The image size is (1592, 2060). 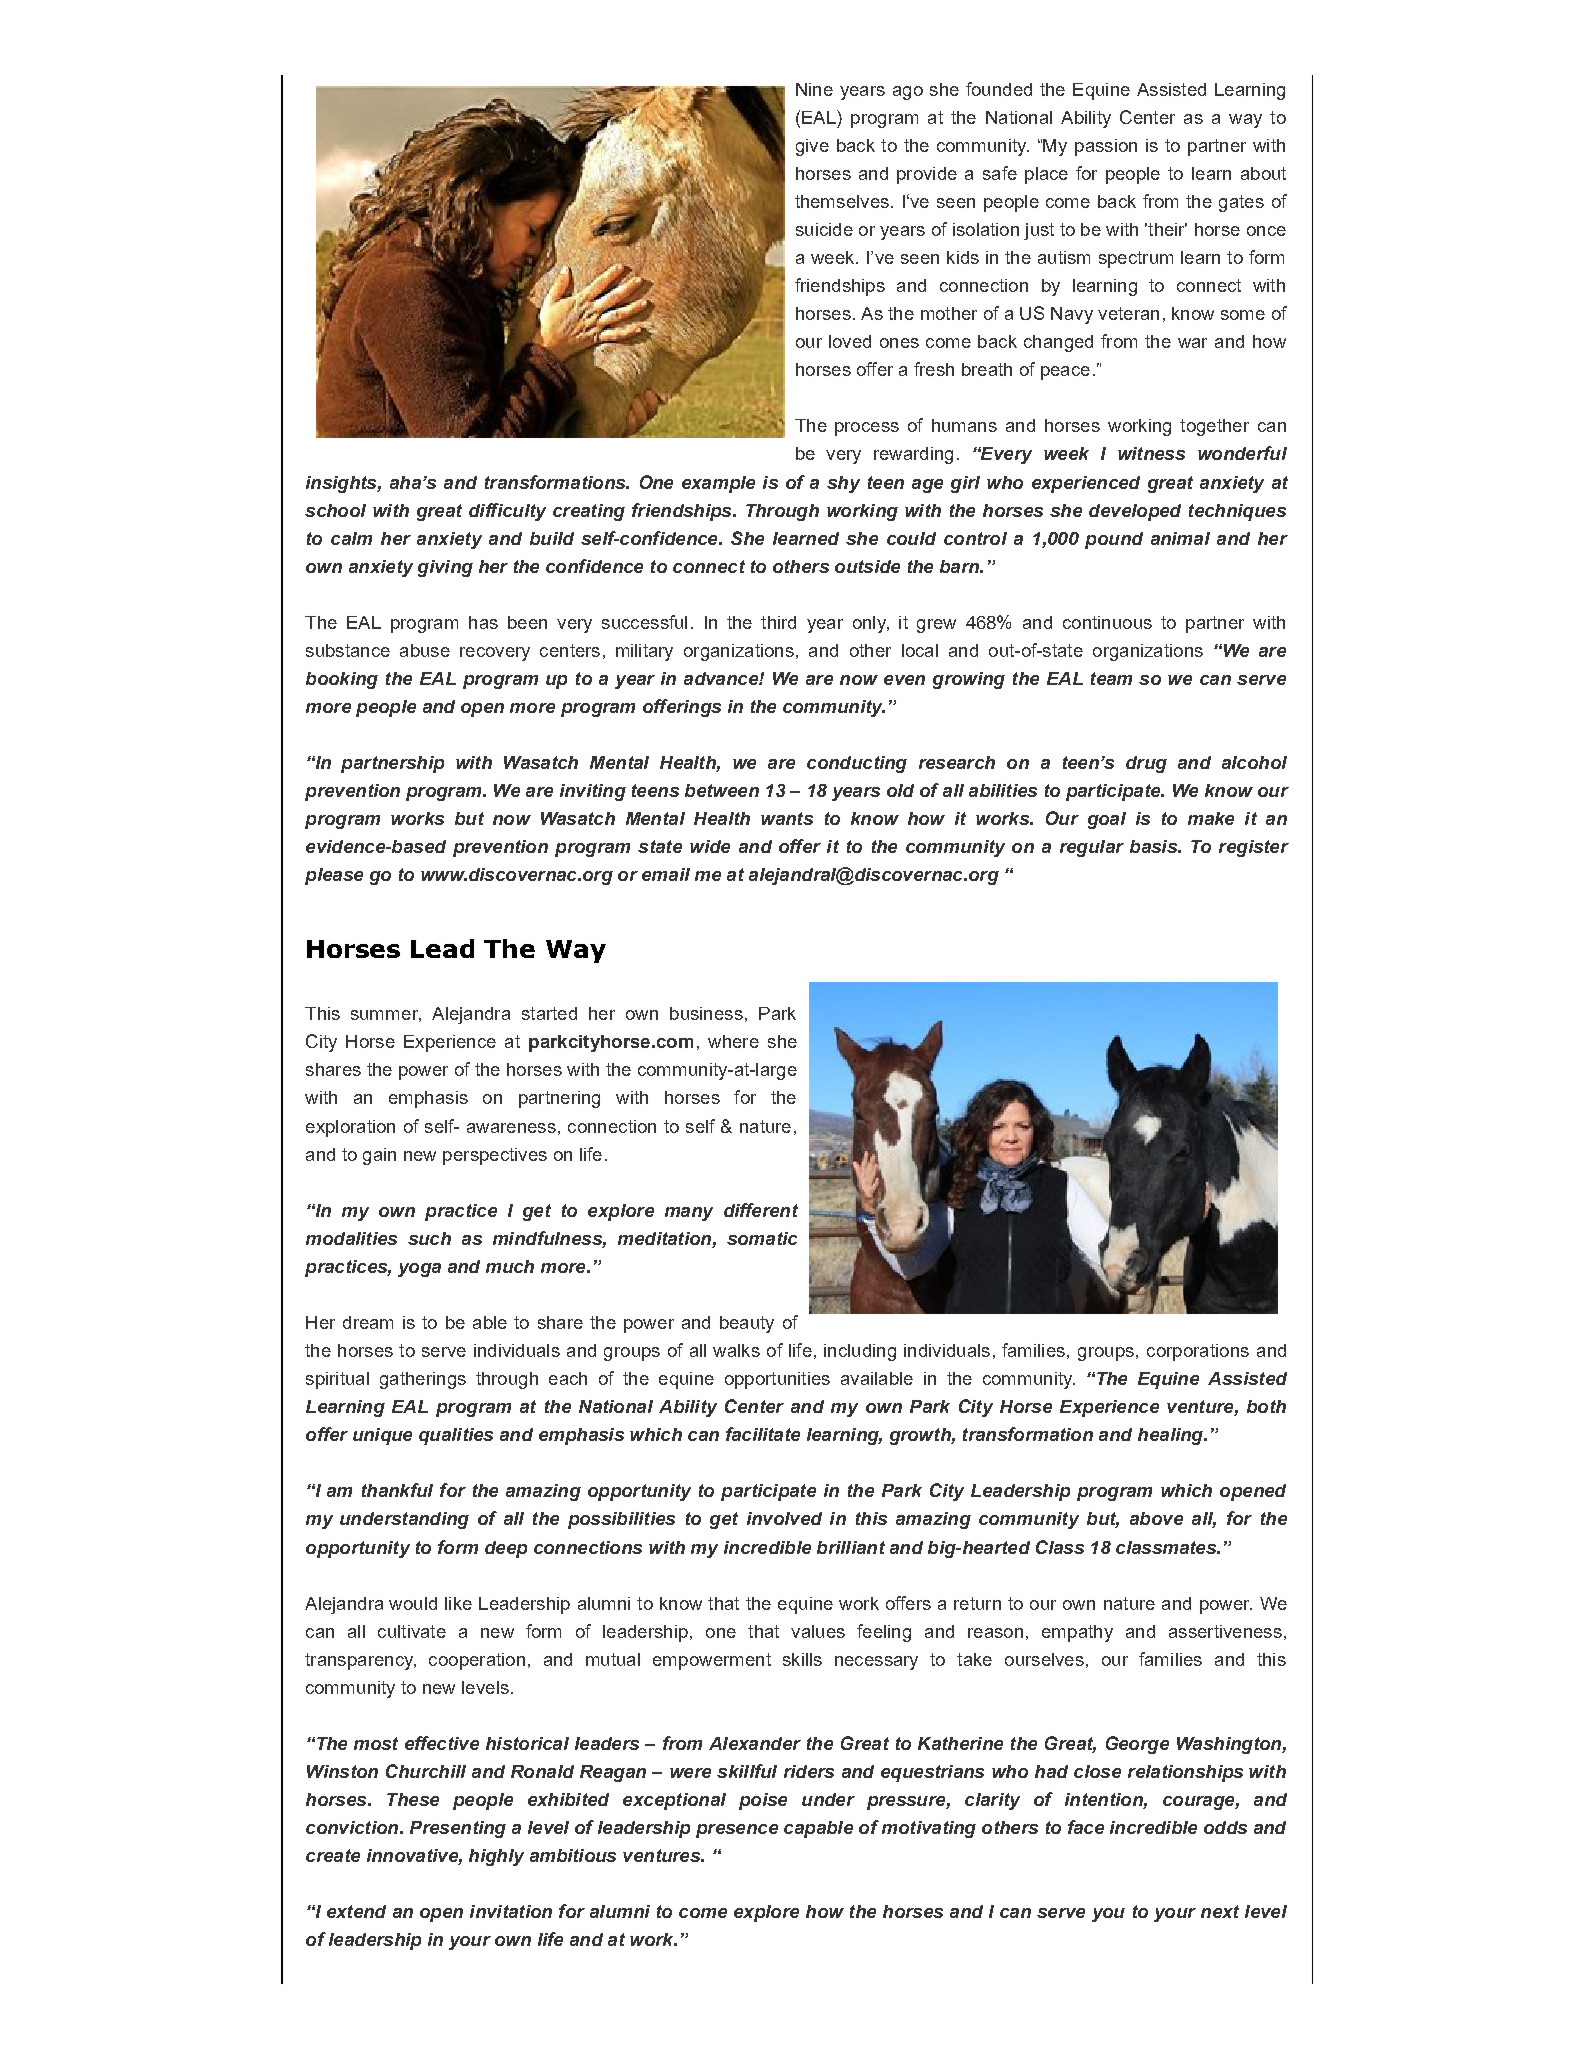 I want to click on third, so click(x=778, y=622).
